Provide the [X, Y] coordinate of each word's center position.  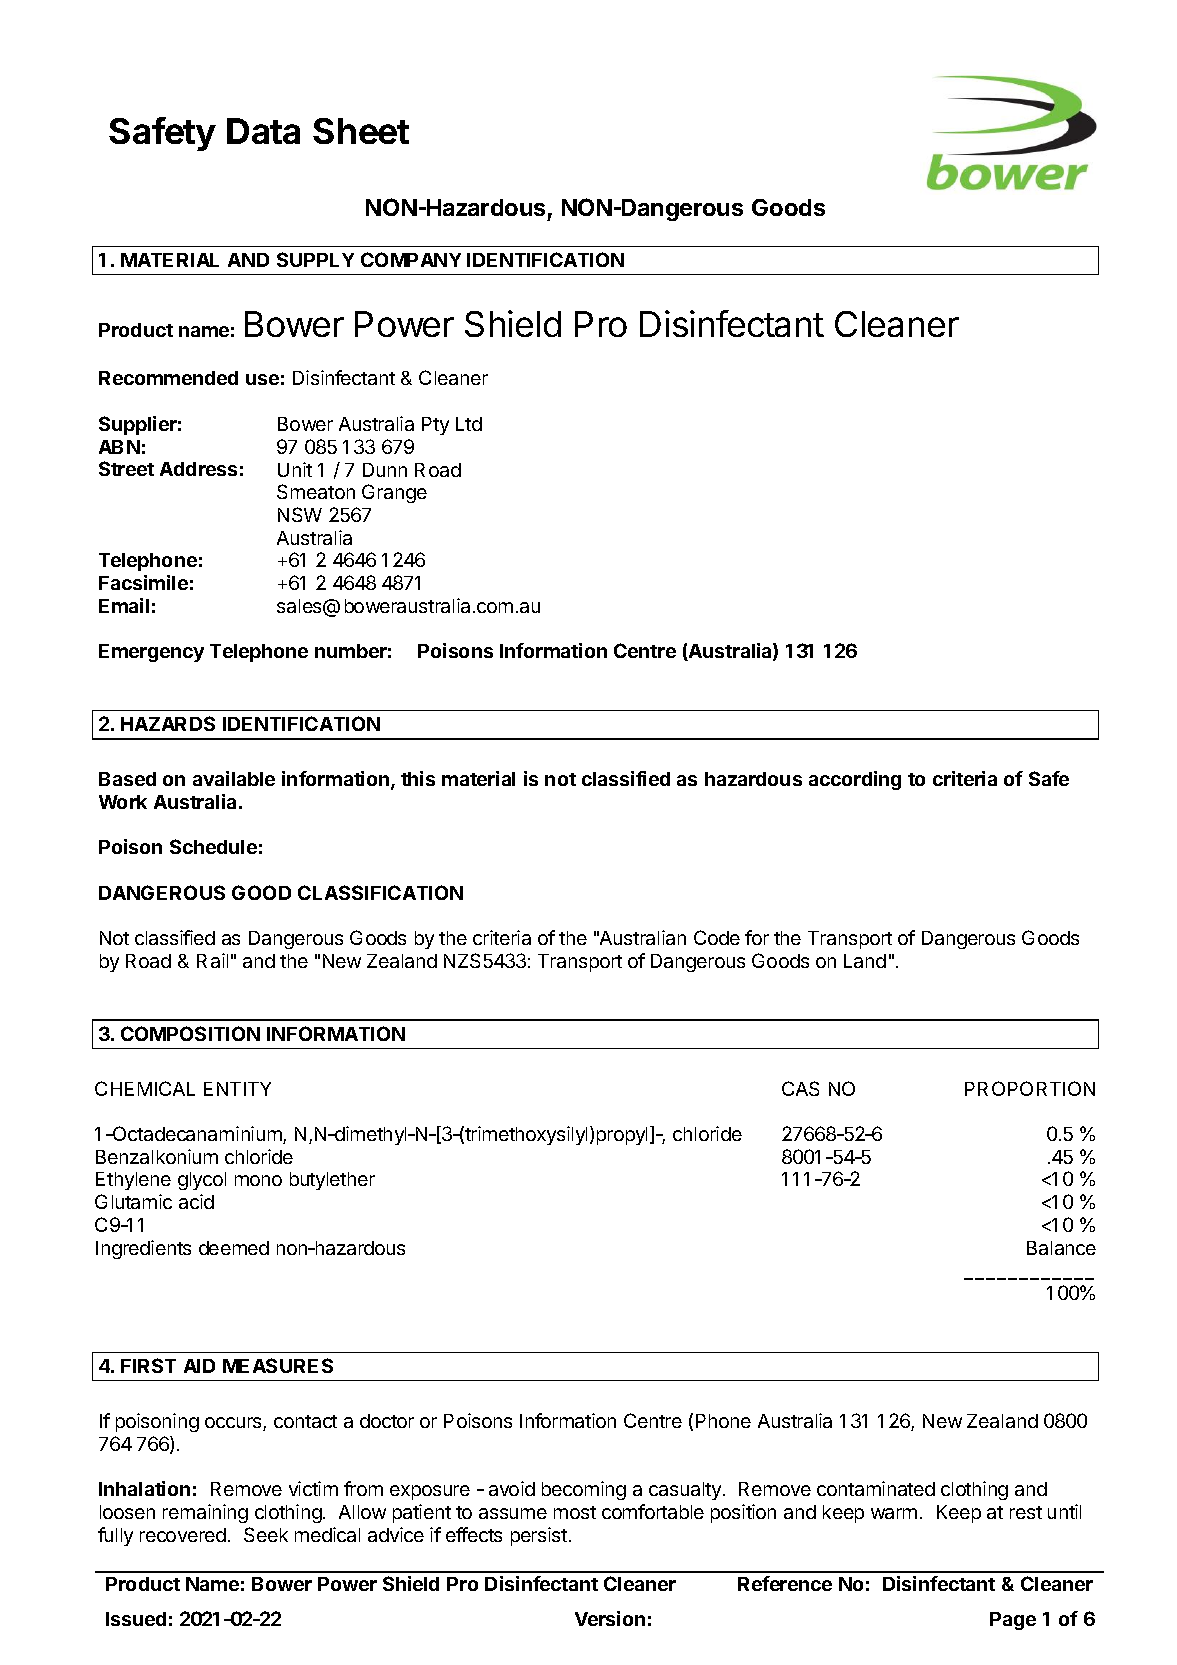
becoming [584, 1490]
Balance [1061, 1248]
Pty [435, 426]
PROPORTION [1030, 1088]
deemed [234, 1248]
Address [198, 469]
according [855, 780]
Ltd [469, 424]
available [234, 778]
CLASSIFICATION [380, 892]
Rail [212, 960]
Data [263, 131]
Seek [266, 1534]
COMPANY [411, 259]
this [418, 778]
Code [717, 937]
